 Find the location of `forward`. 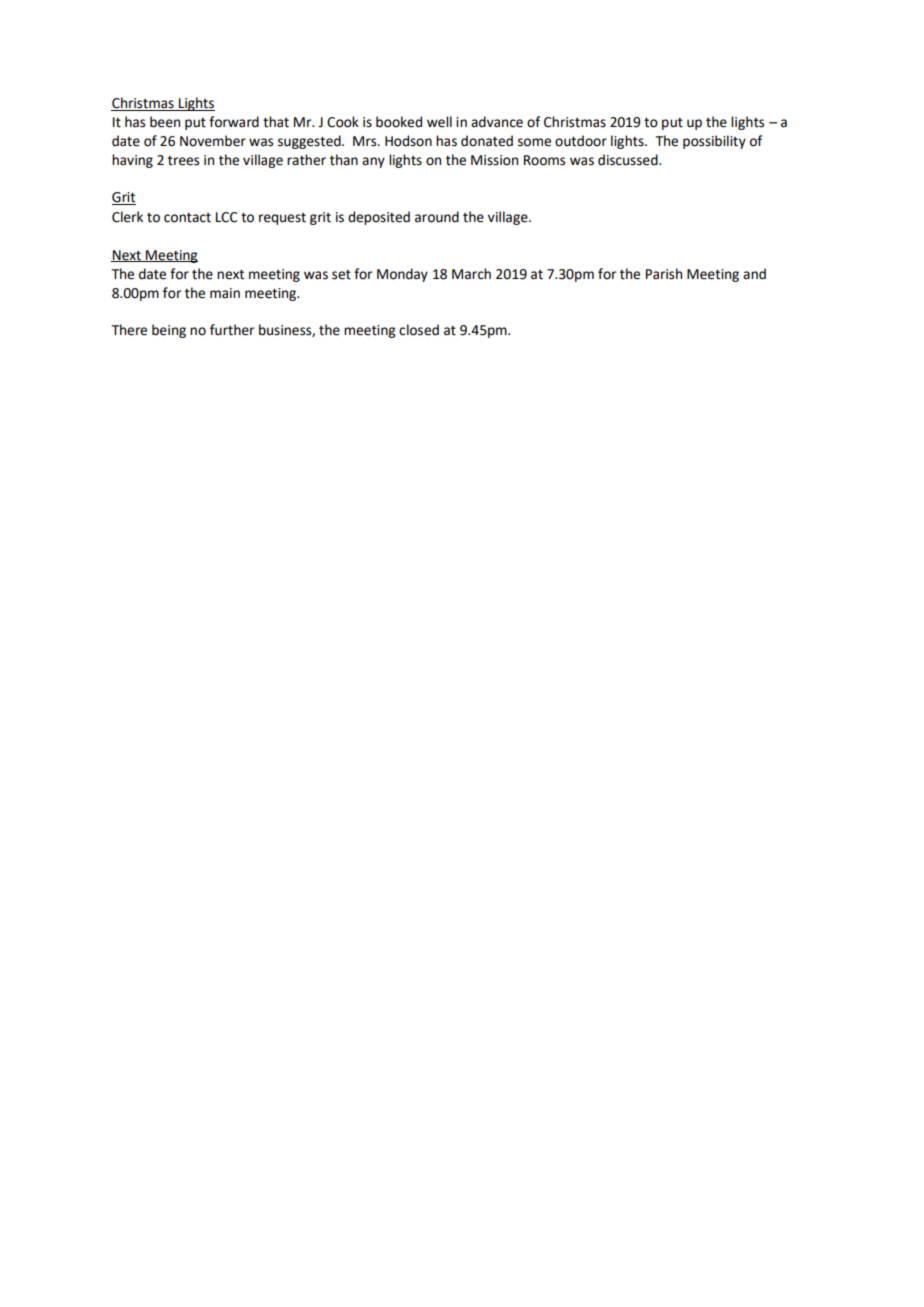

forward is located at coordinates (234, 122).
